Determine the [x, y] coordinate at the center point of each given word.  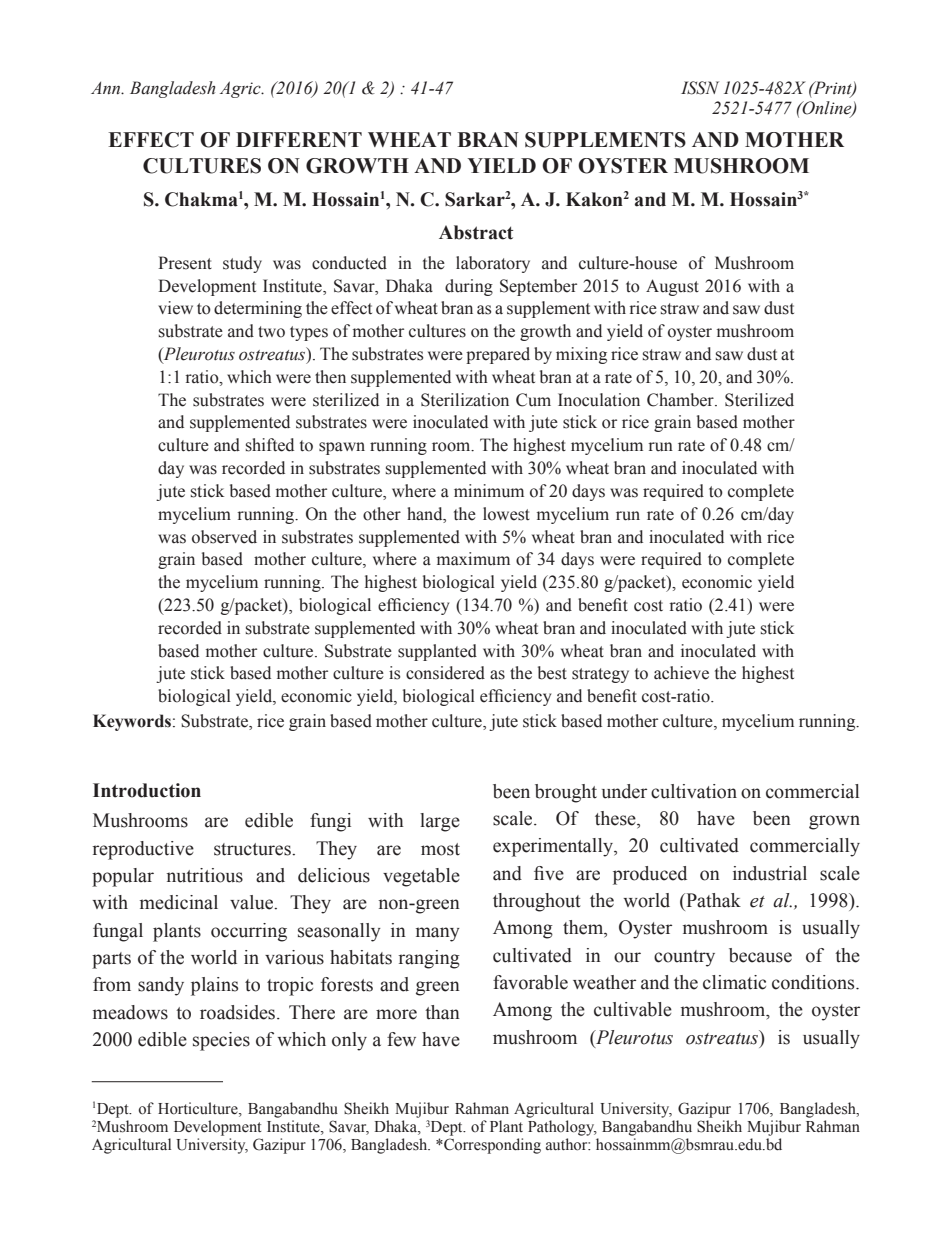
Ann [107, 87]
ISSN [700, 88]
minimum [489, 491]
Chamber [681, 400]
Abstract [476, 232]
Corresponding [491, 1146]
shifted [270, 445]
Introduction [147, 790]
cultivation [694, 791]
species [221, 1041]
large [440, 822]
